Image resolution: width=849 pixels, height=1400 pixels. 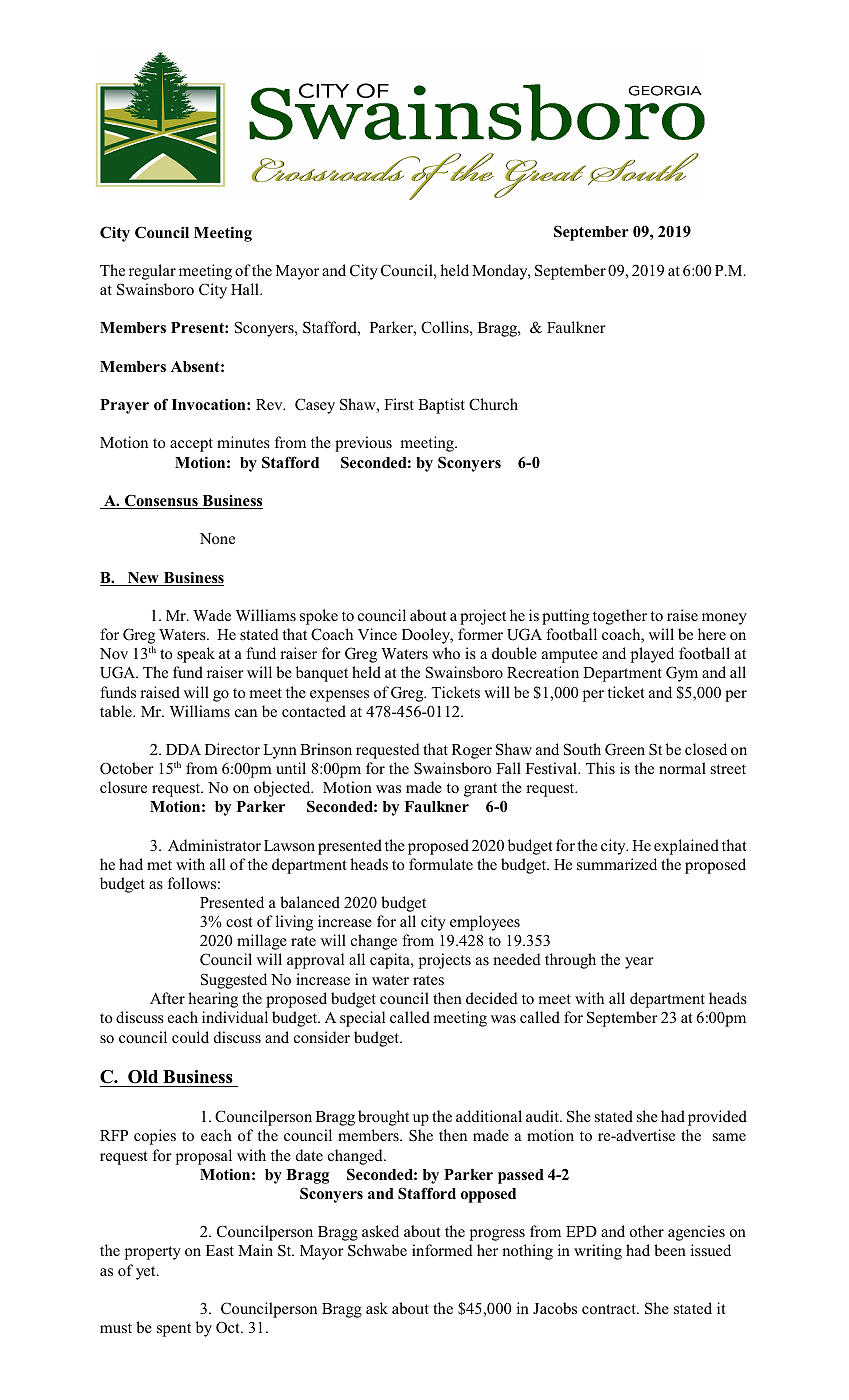 What do you see at coordinates (427, 636) in the page?
I see `Dooley` at bounding box center [427, 636].
